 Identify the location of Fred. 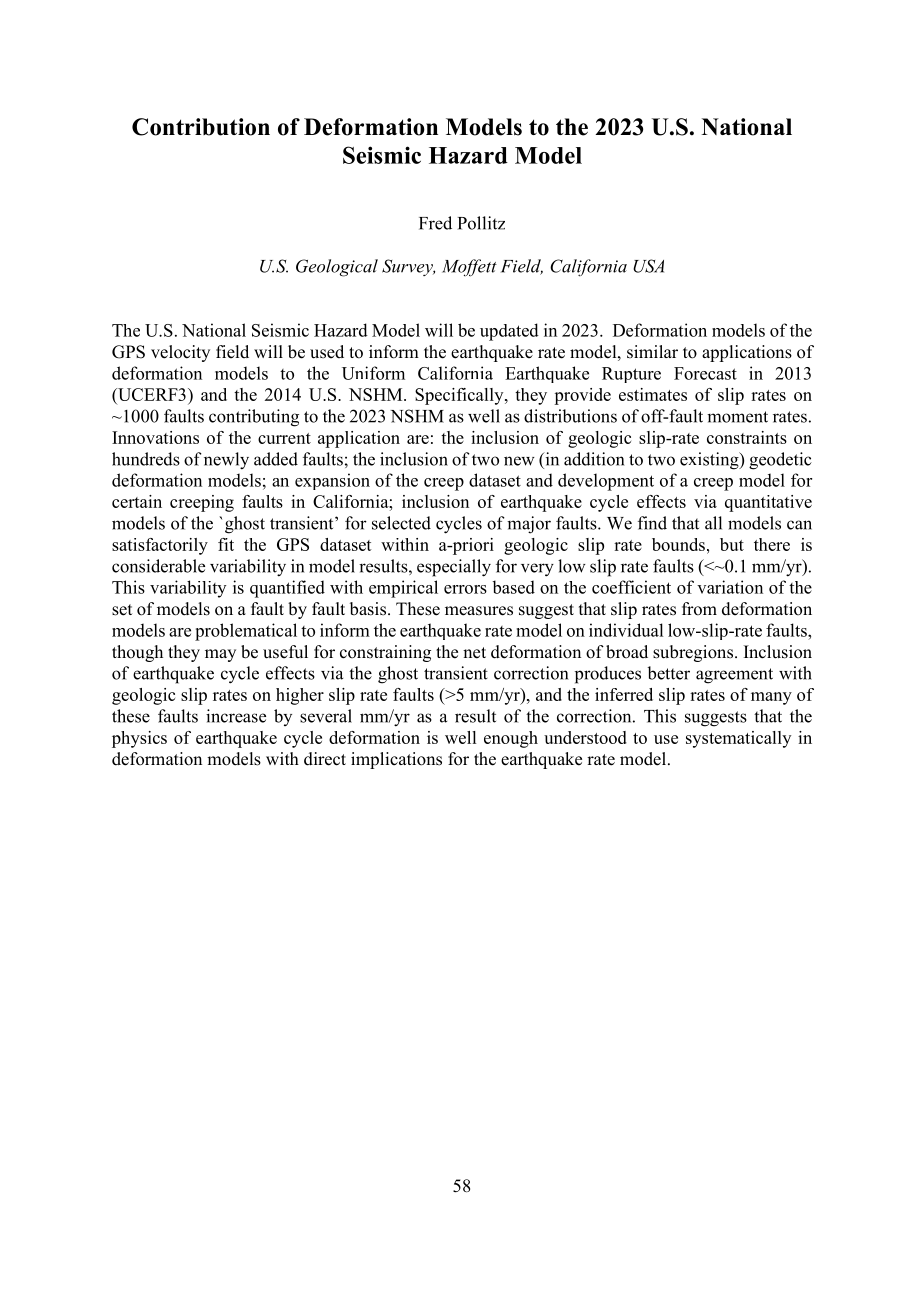
(435, 223).
